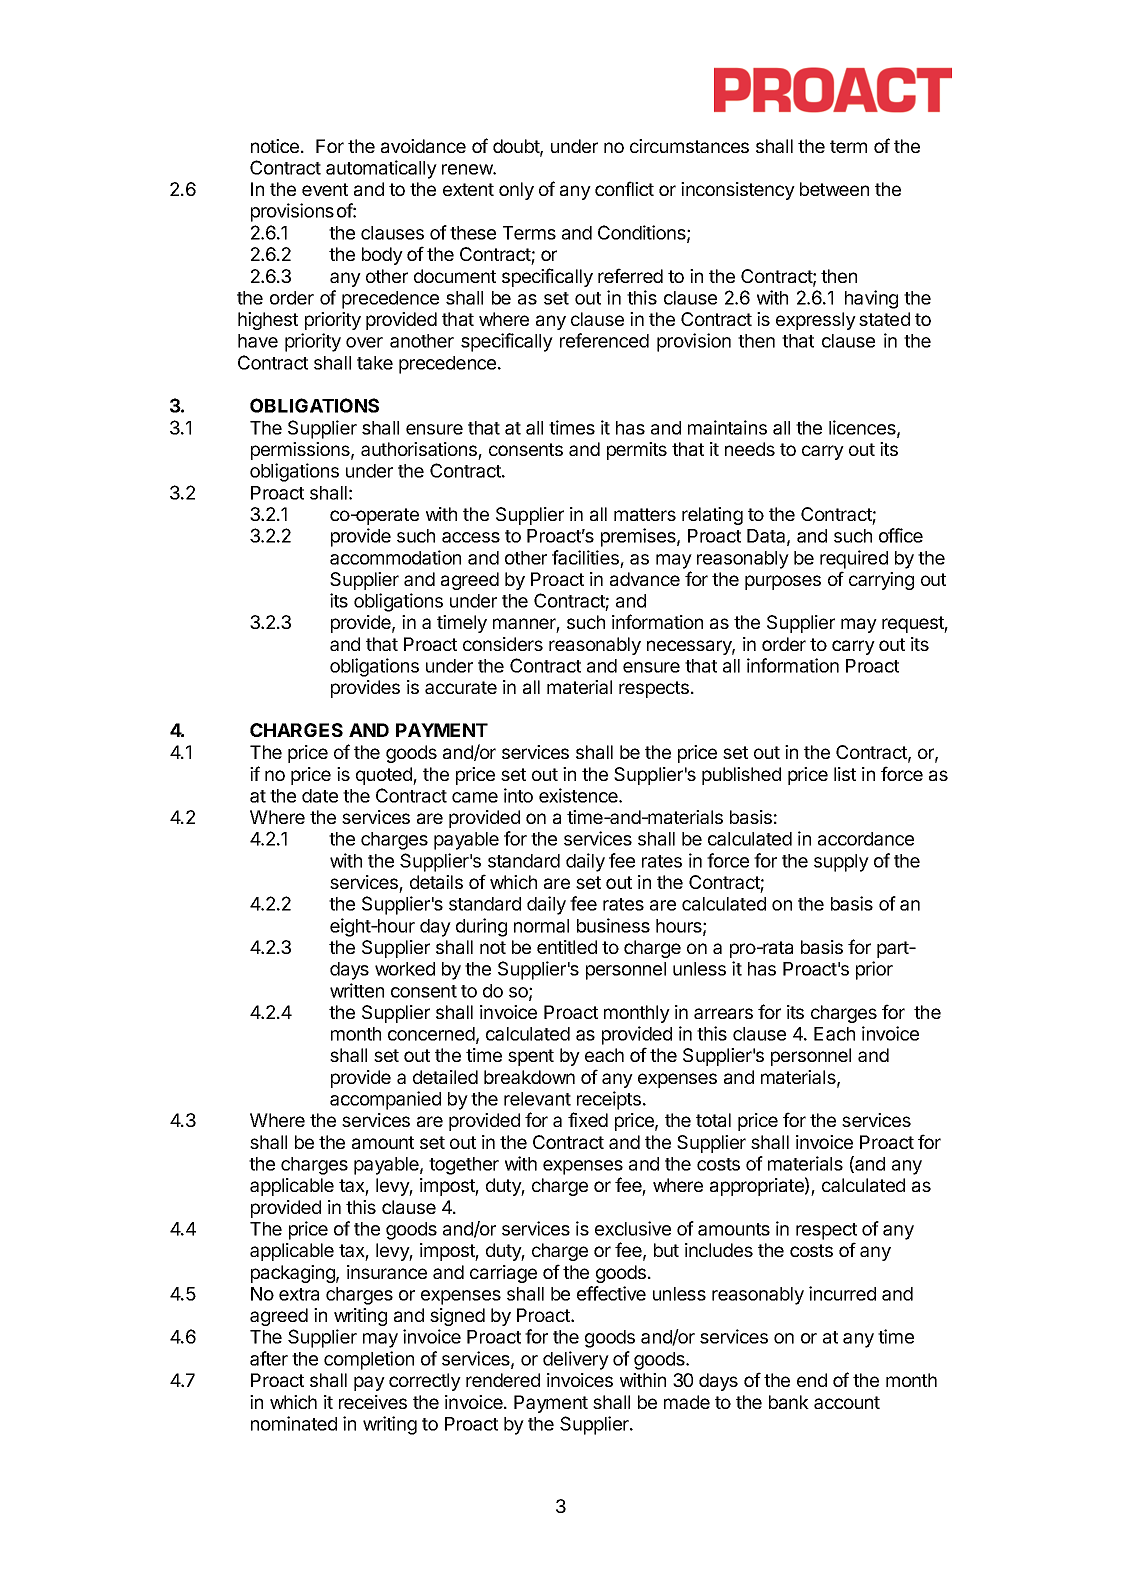 This screenshot has height=1585, width=1121. I want to click on required, so click(854, 559).
